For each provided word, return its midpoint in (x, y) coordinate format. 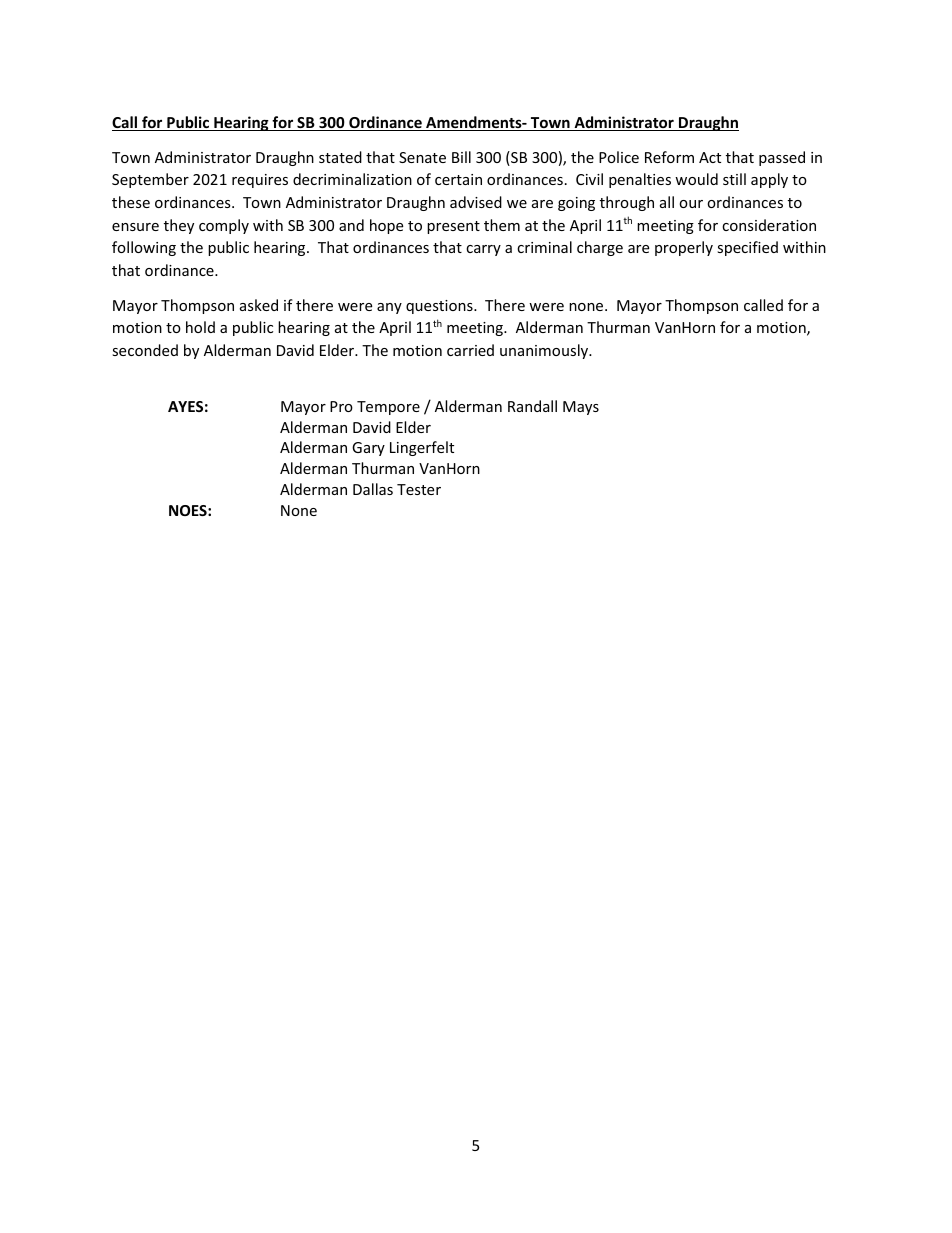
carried (470, 350)
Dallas (373, 489)
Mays (581, 408)
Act (710, 157)
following (144, 248)
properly (684, 248)
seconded (145, 350)
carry (483, 250)
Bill (461, 157)
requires (260, 181)
